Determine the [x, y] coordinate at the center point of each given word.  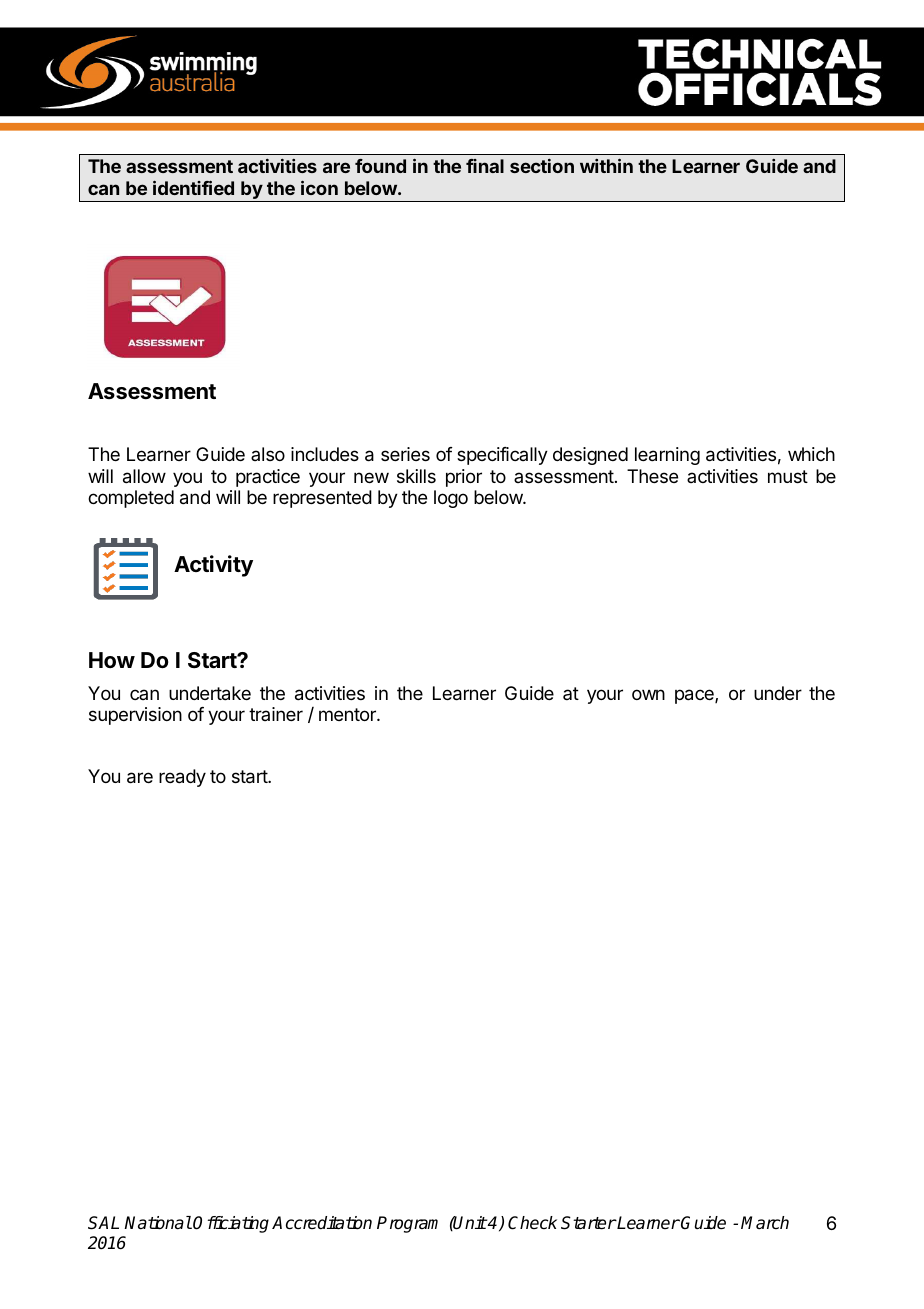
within [606, 165]
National [158, 1223]
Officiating [231, 1224]
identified [193, 187]
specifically [502, 456]
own [648, 694]
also [268, 454]
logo [451, 499]
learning [667, 456]
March [765, 1223]
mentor [348, 714]
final [485, 166]
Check [532, 1223]
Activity [213, 566]
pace [695, 696]
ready [182, 778]
